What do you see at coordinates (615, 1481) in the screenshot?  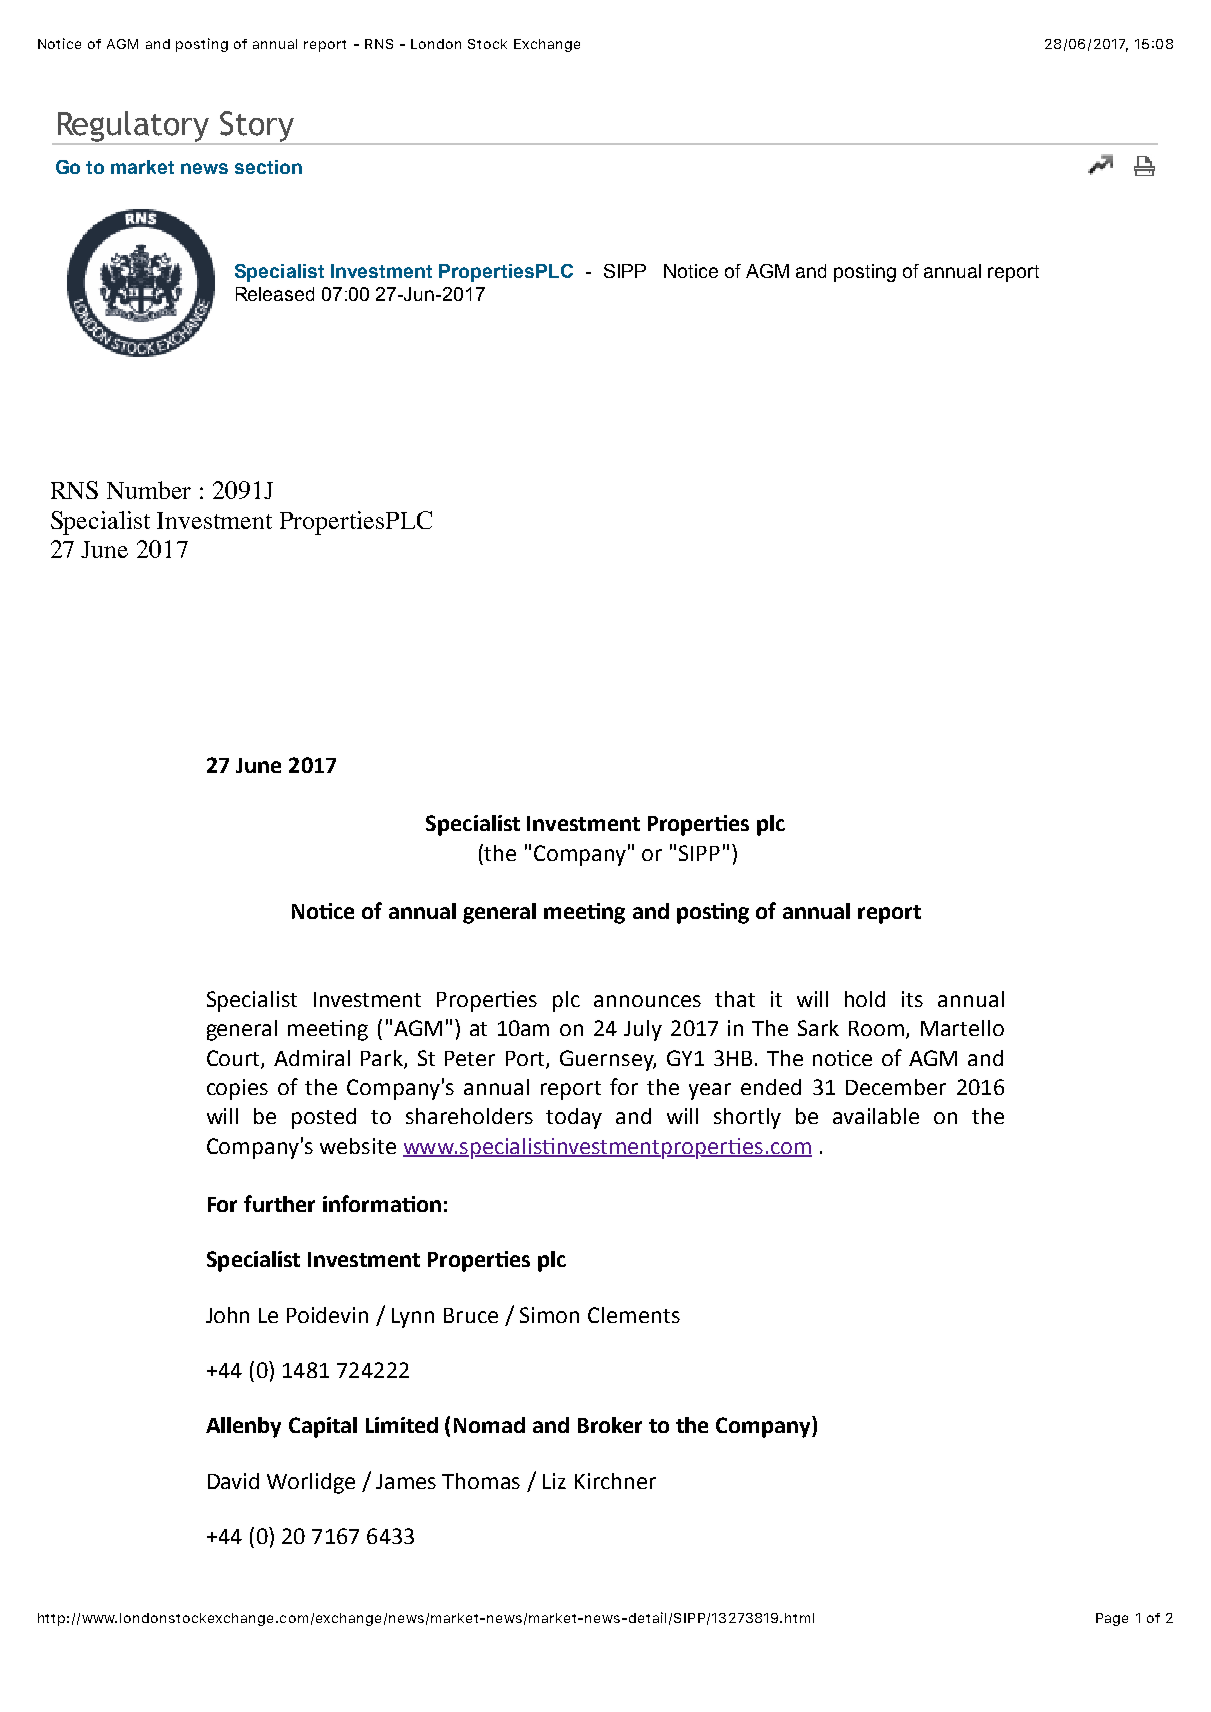 I see `Kirchner` at bounding box center [615, 1481].
